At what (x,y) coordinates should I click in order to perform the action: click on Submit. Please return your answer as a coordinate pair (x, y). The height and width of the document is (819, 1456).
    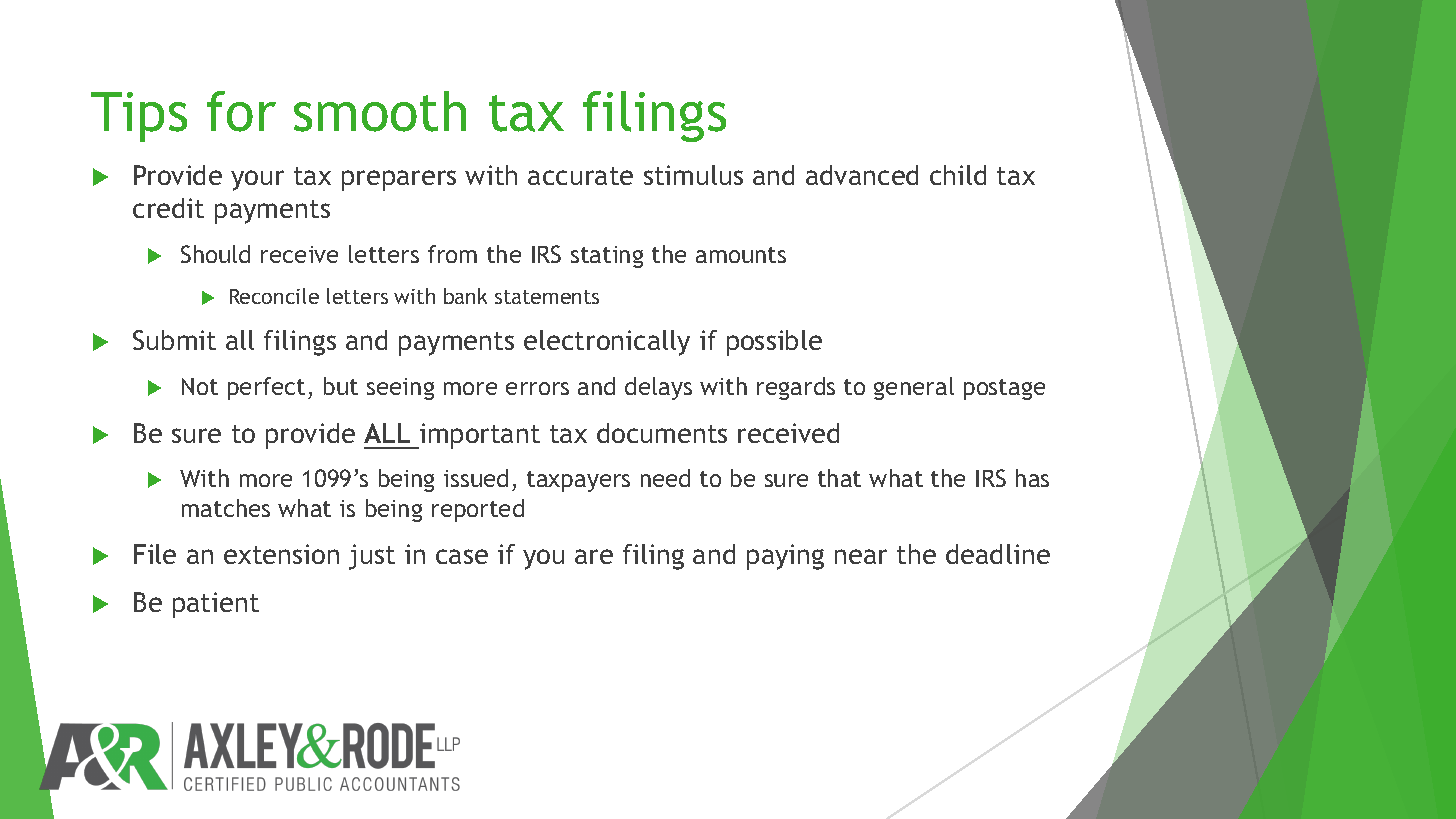
    Looking at the image, I should click on (174, 340).
